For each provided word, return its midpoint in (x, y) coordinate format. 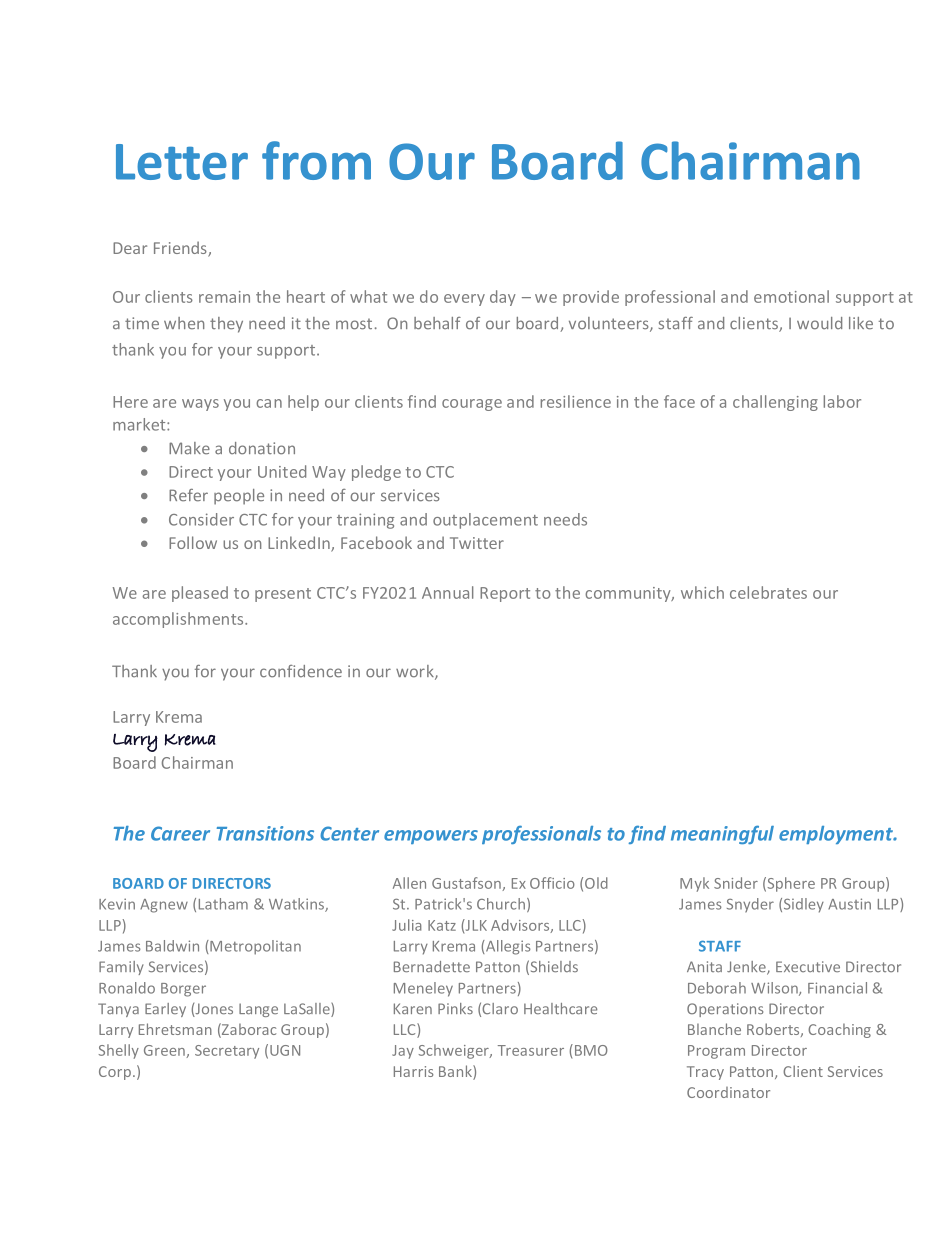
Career (180, 833)
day (503, 298)
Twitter (477, 543)
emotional (791, 296)
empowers (431, 837)
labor (842, 401)
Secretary (227, 1052)
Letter (182, 162)
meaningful (722, 834)
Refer (188, 495)
